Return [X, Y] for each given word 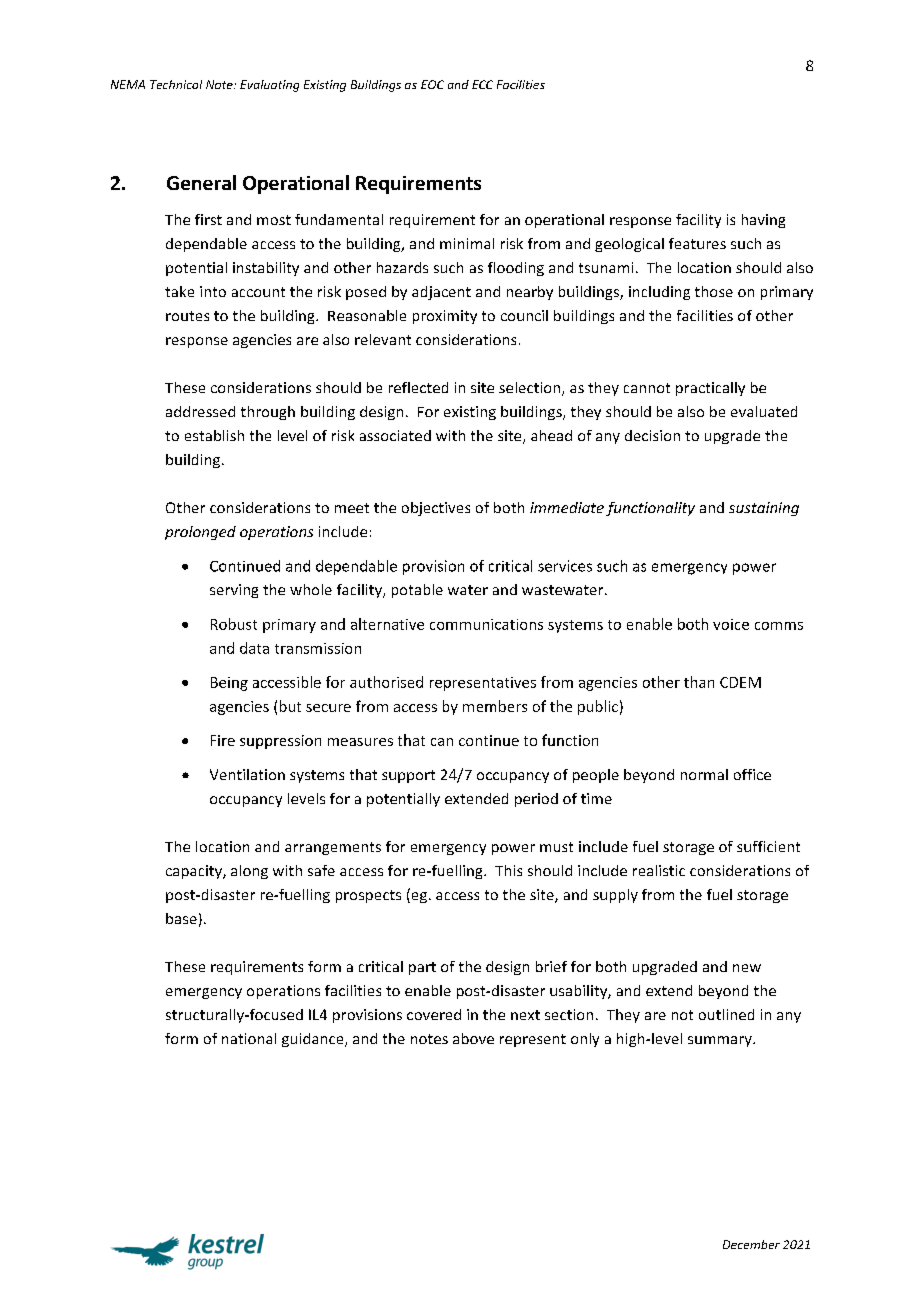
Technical [176, 84]
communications [486, 624]
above [473, 1038]
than [699, 682]
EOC [432, 84]
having [763, 221]
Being [229, 684]
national [249, 1038]
